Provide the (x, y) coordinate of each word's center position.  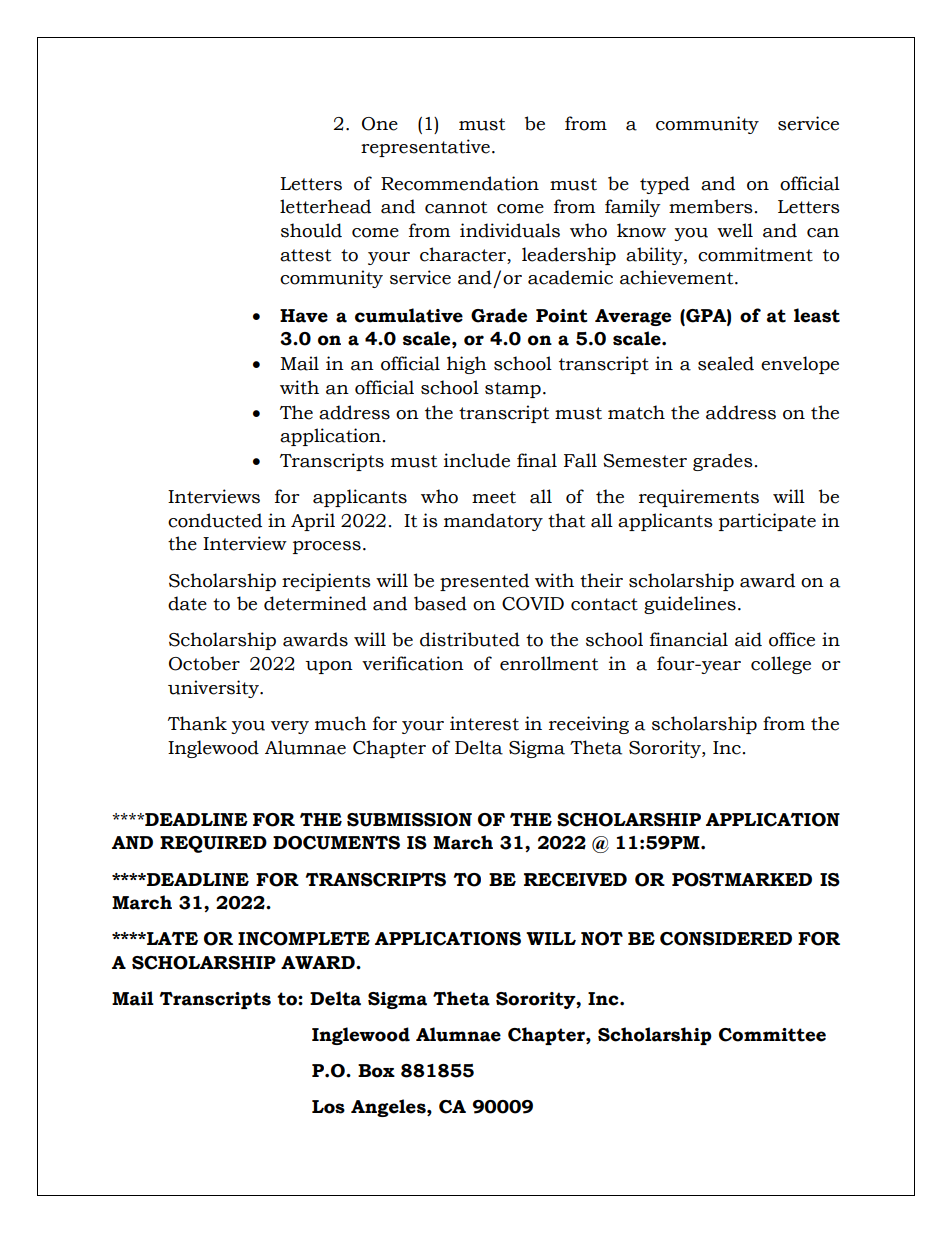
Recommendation (460, 183)
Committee (772, 1035)
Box (376, 1071)
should (311, 230)
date (187, 603)
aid (748, 639)
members (711, 206)
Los (328, 1107)
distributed (470, 639)
